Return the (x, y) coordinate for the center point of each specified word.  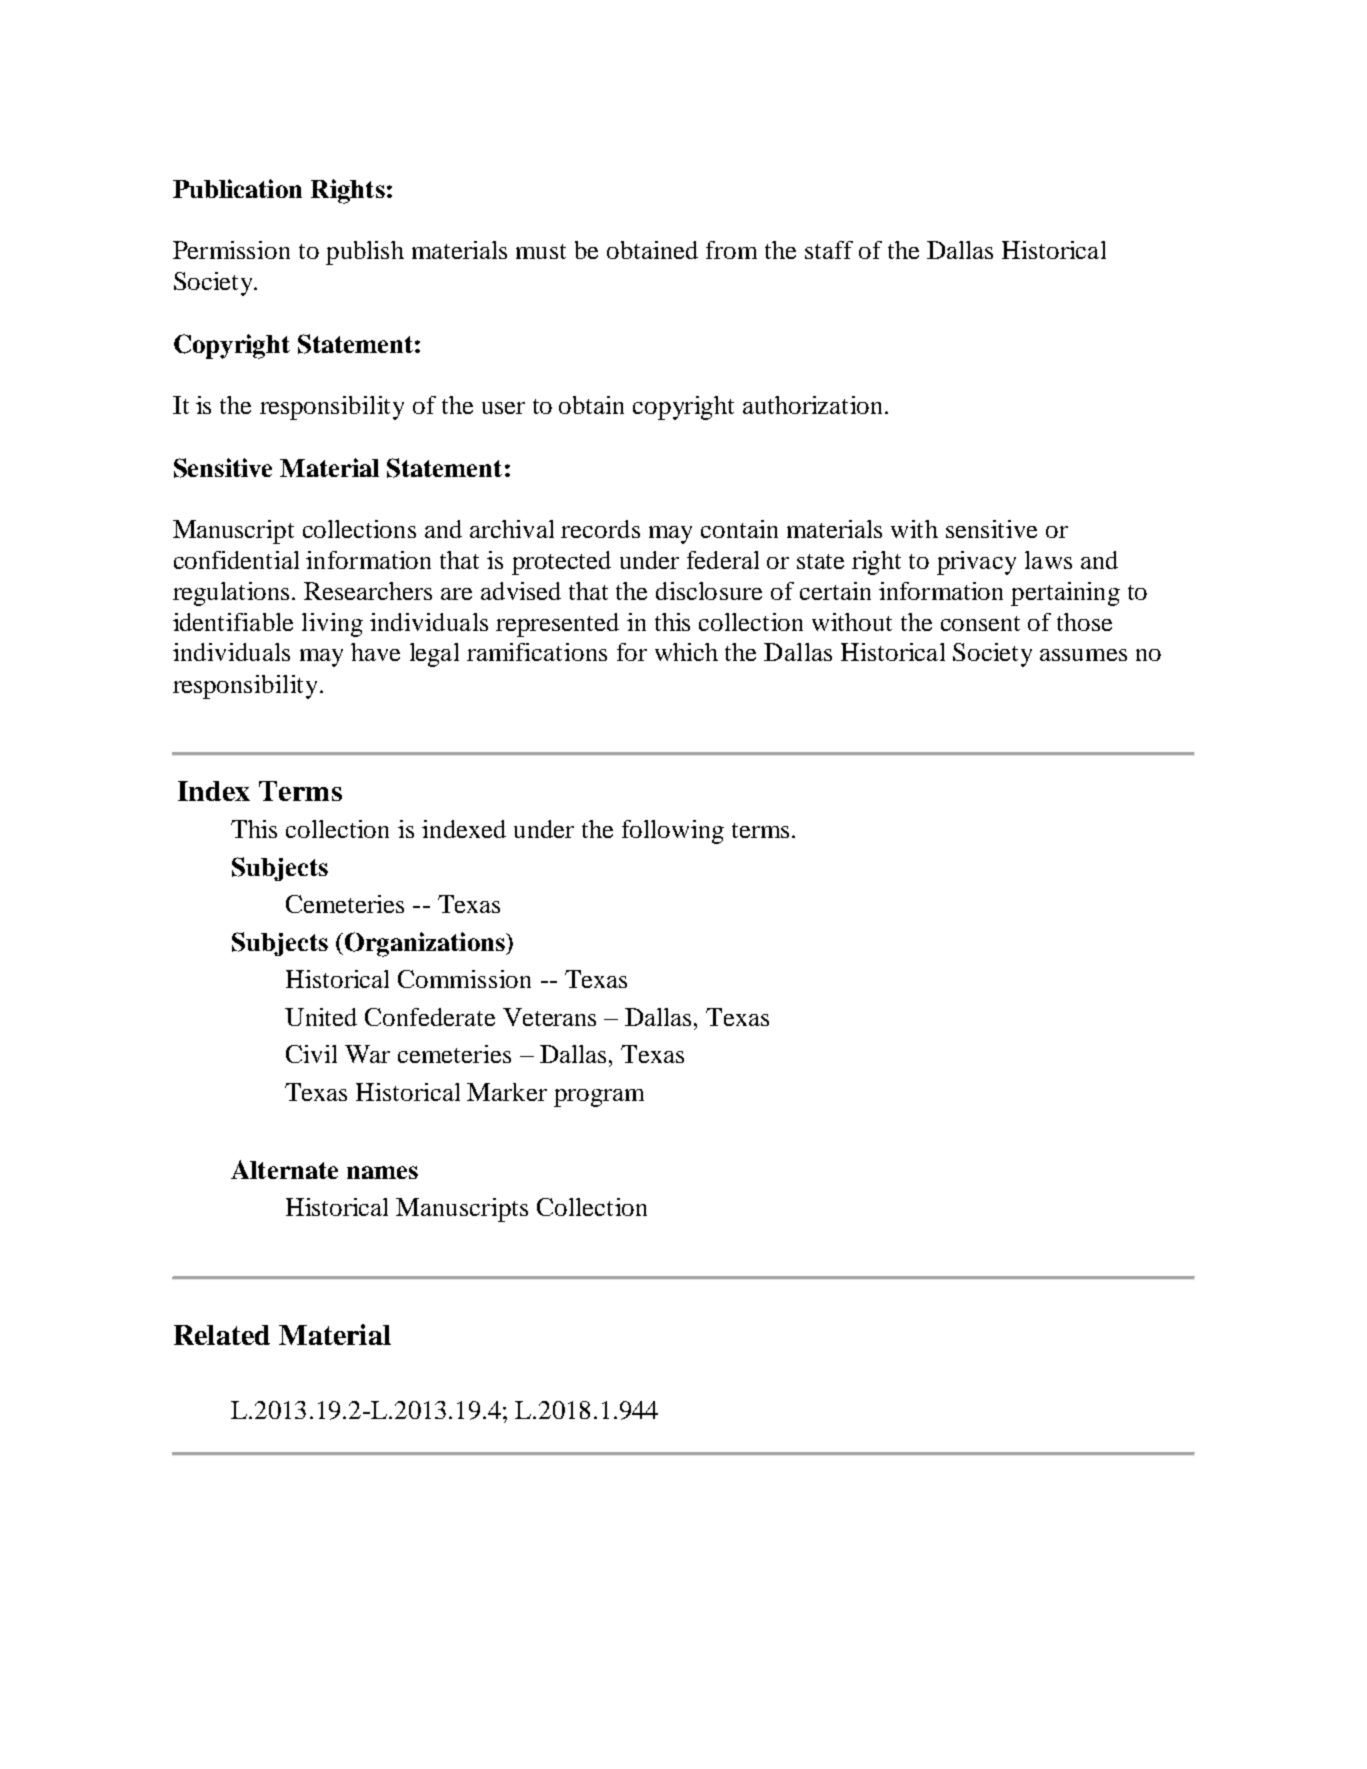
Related (222, 1335)
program (599, 1098)
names (382, 1172)
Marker (507, 1092)
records (600, 529)
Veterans (549, 1017)
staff (829, 250)
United (321, 1017)
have (375, 652)
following (673, 832)
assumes (1083, 655)
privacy (976, 563)
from (731, 250)
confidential (236, 560)
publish (365, 253)
